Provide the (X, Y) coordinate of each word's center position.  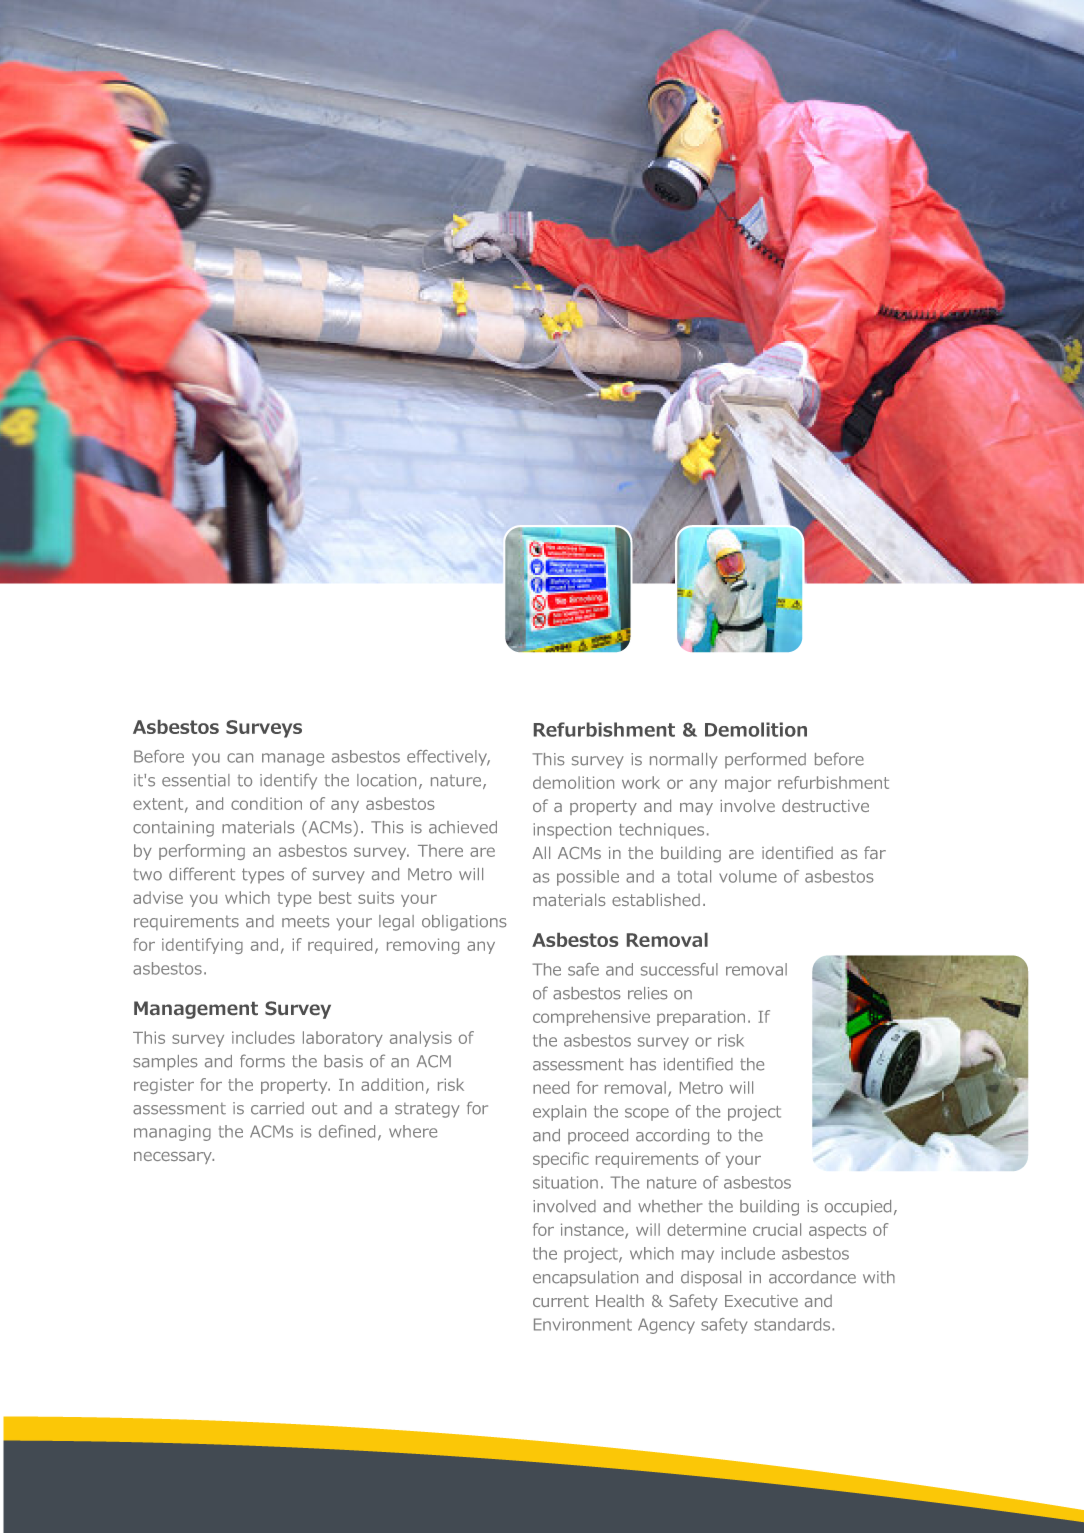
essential (196, 780)
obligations (464, 923)
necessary (174, 1158)
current (561, 1301)
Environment (583, 1324)
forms (262, 1061)
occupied (858, 1208)
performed (765, 760)
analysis (421, 1039)
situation (565, 1182)
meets (306, 921)
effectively (448, 758)
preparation (701, 1018)
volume (748, 876)
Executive (761, 1301)
